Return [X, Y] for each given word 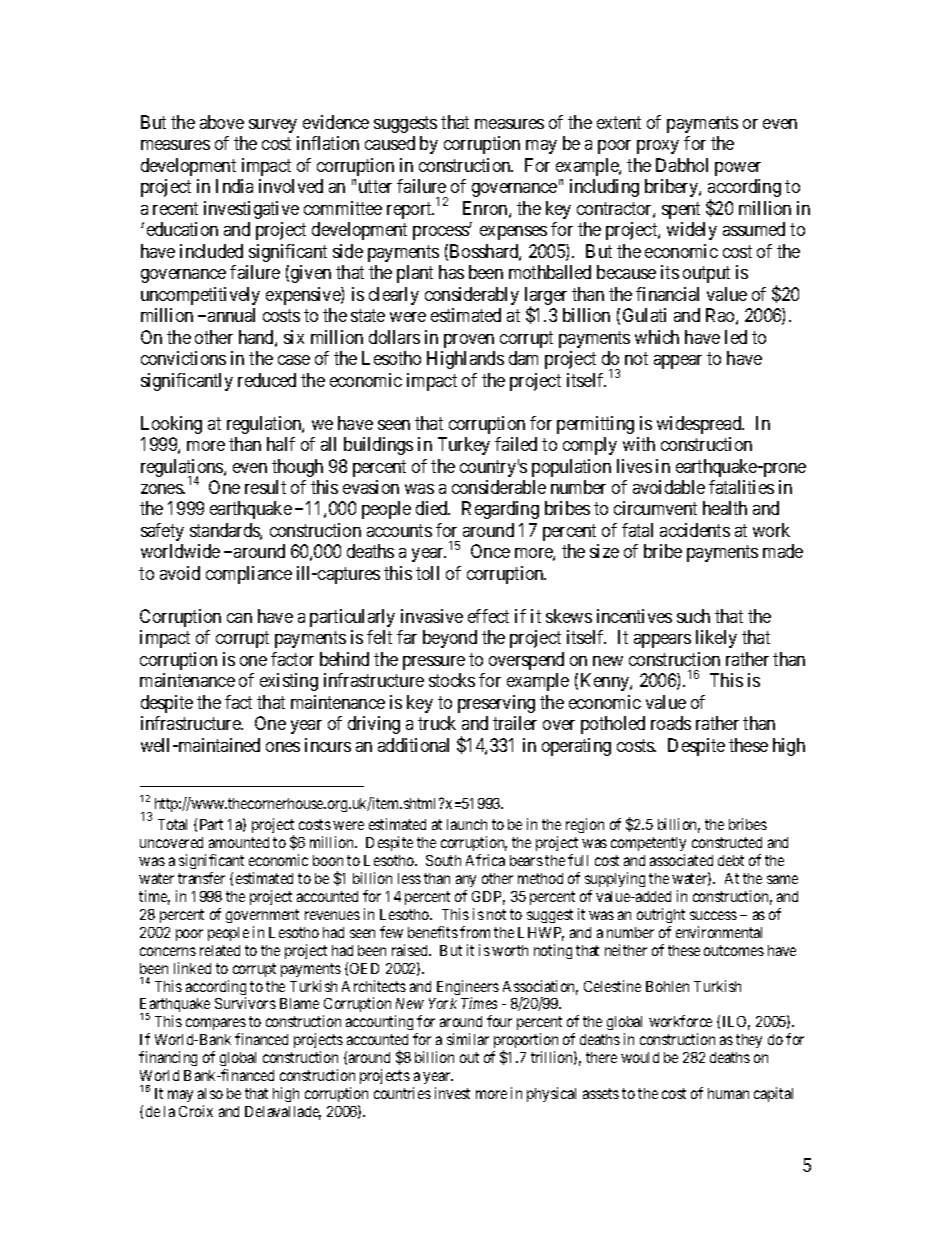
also [210, 1093]
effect [488, 616]
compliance [249, 575]
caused [390, 143]
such [693, 616]
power [738, 169]
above [222, 122]
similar [468, 1039]
